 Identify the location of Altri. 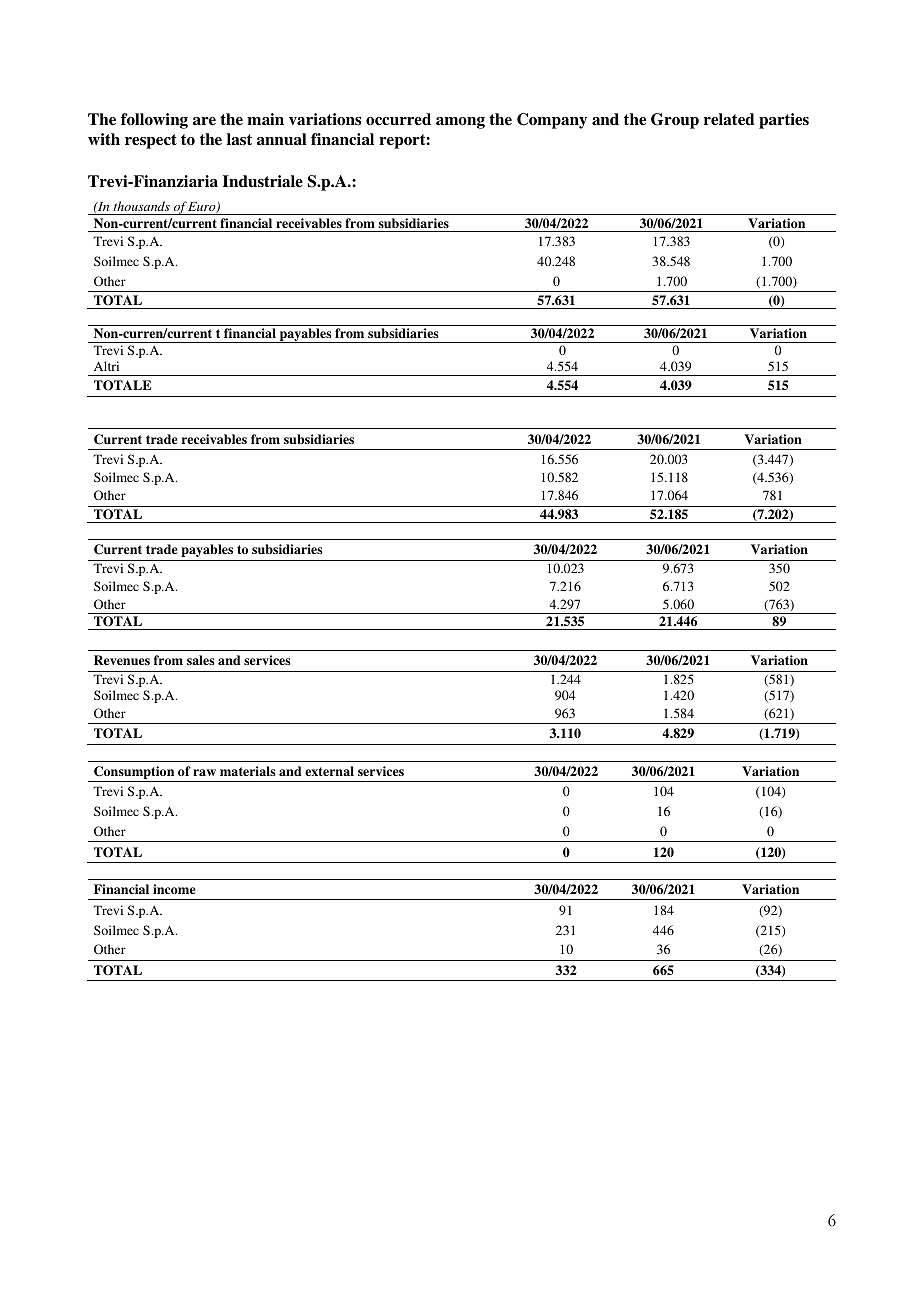
(106, 366).
